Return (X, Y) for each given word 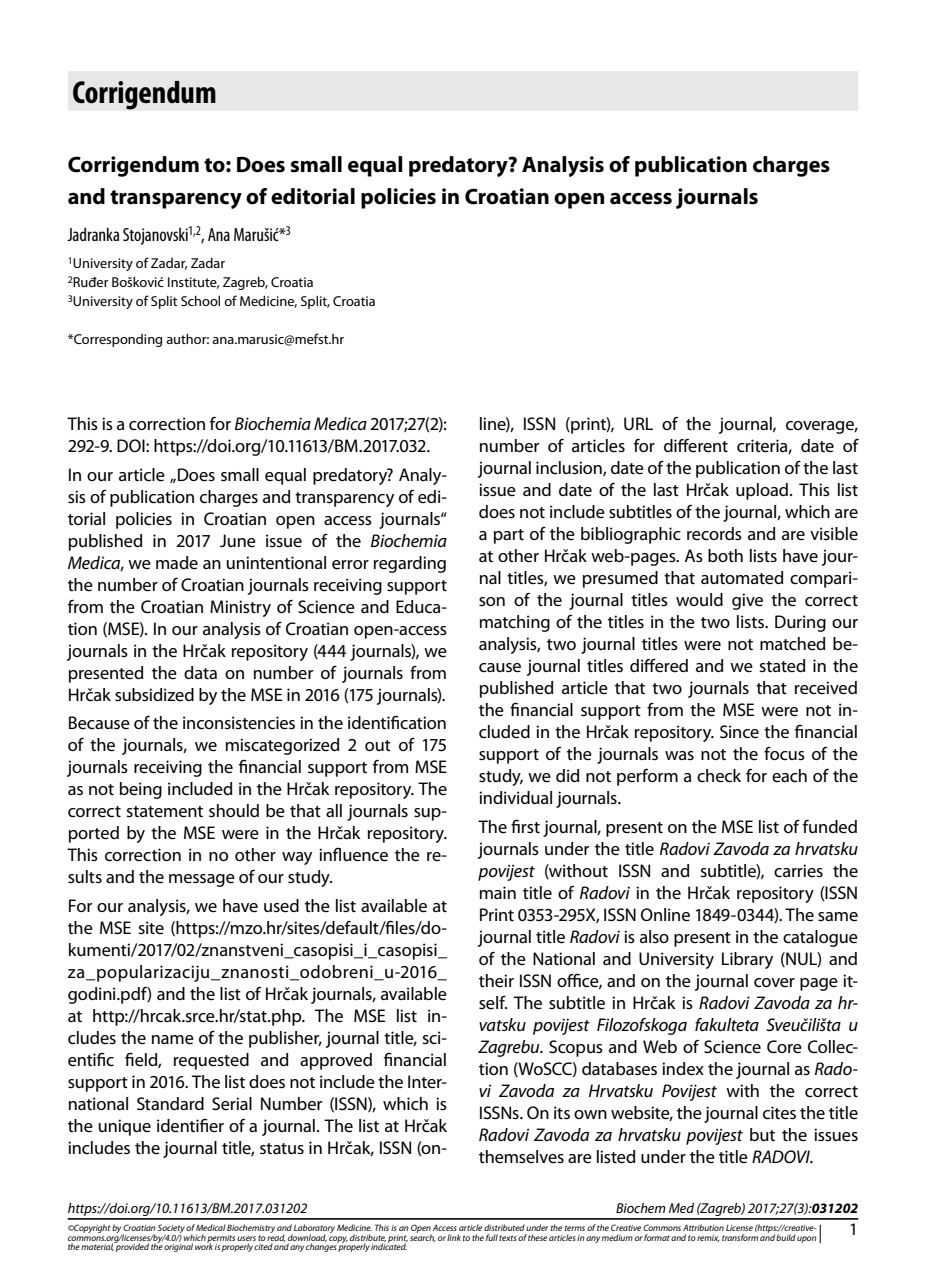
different (696, 446)
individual (515, 797)
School (200, 301)
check (719, 776)
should (234, 811)
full (492, 1237)
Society (171, 1230)
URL (638, 423)
